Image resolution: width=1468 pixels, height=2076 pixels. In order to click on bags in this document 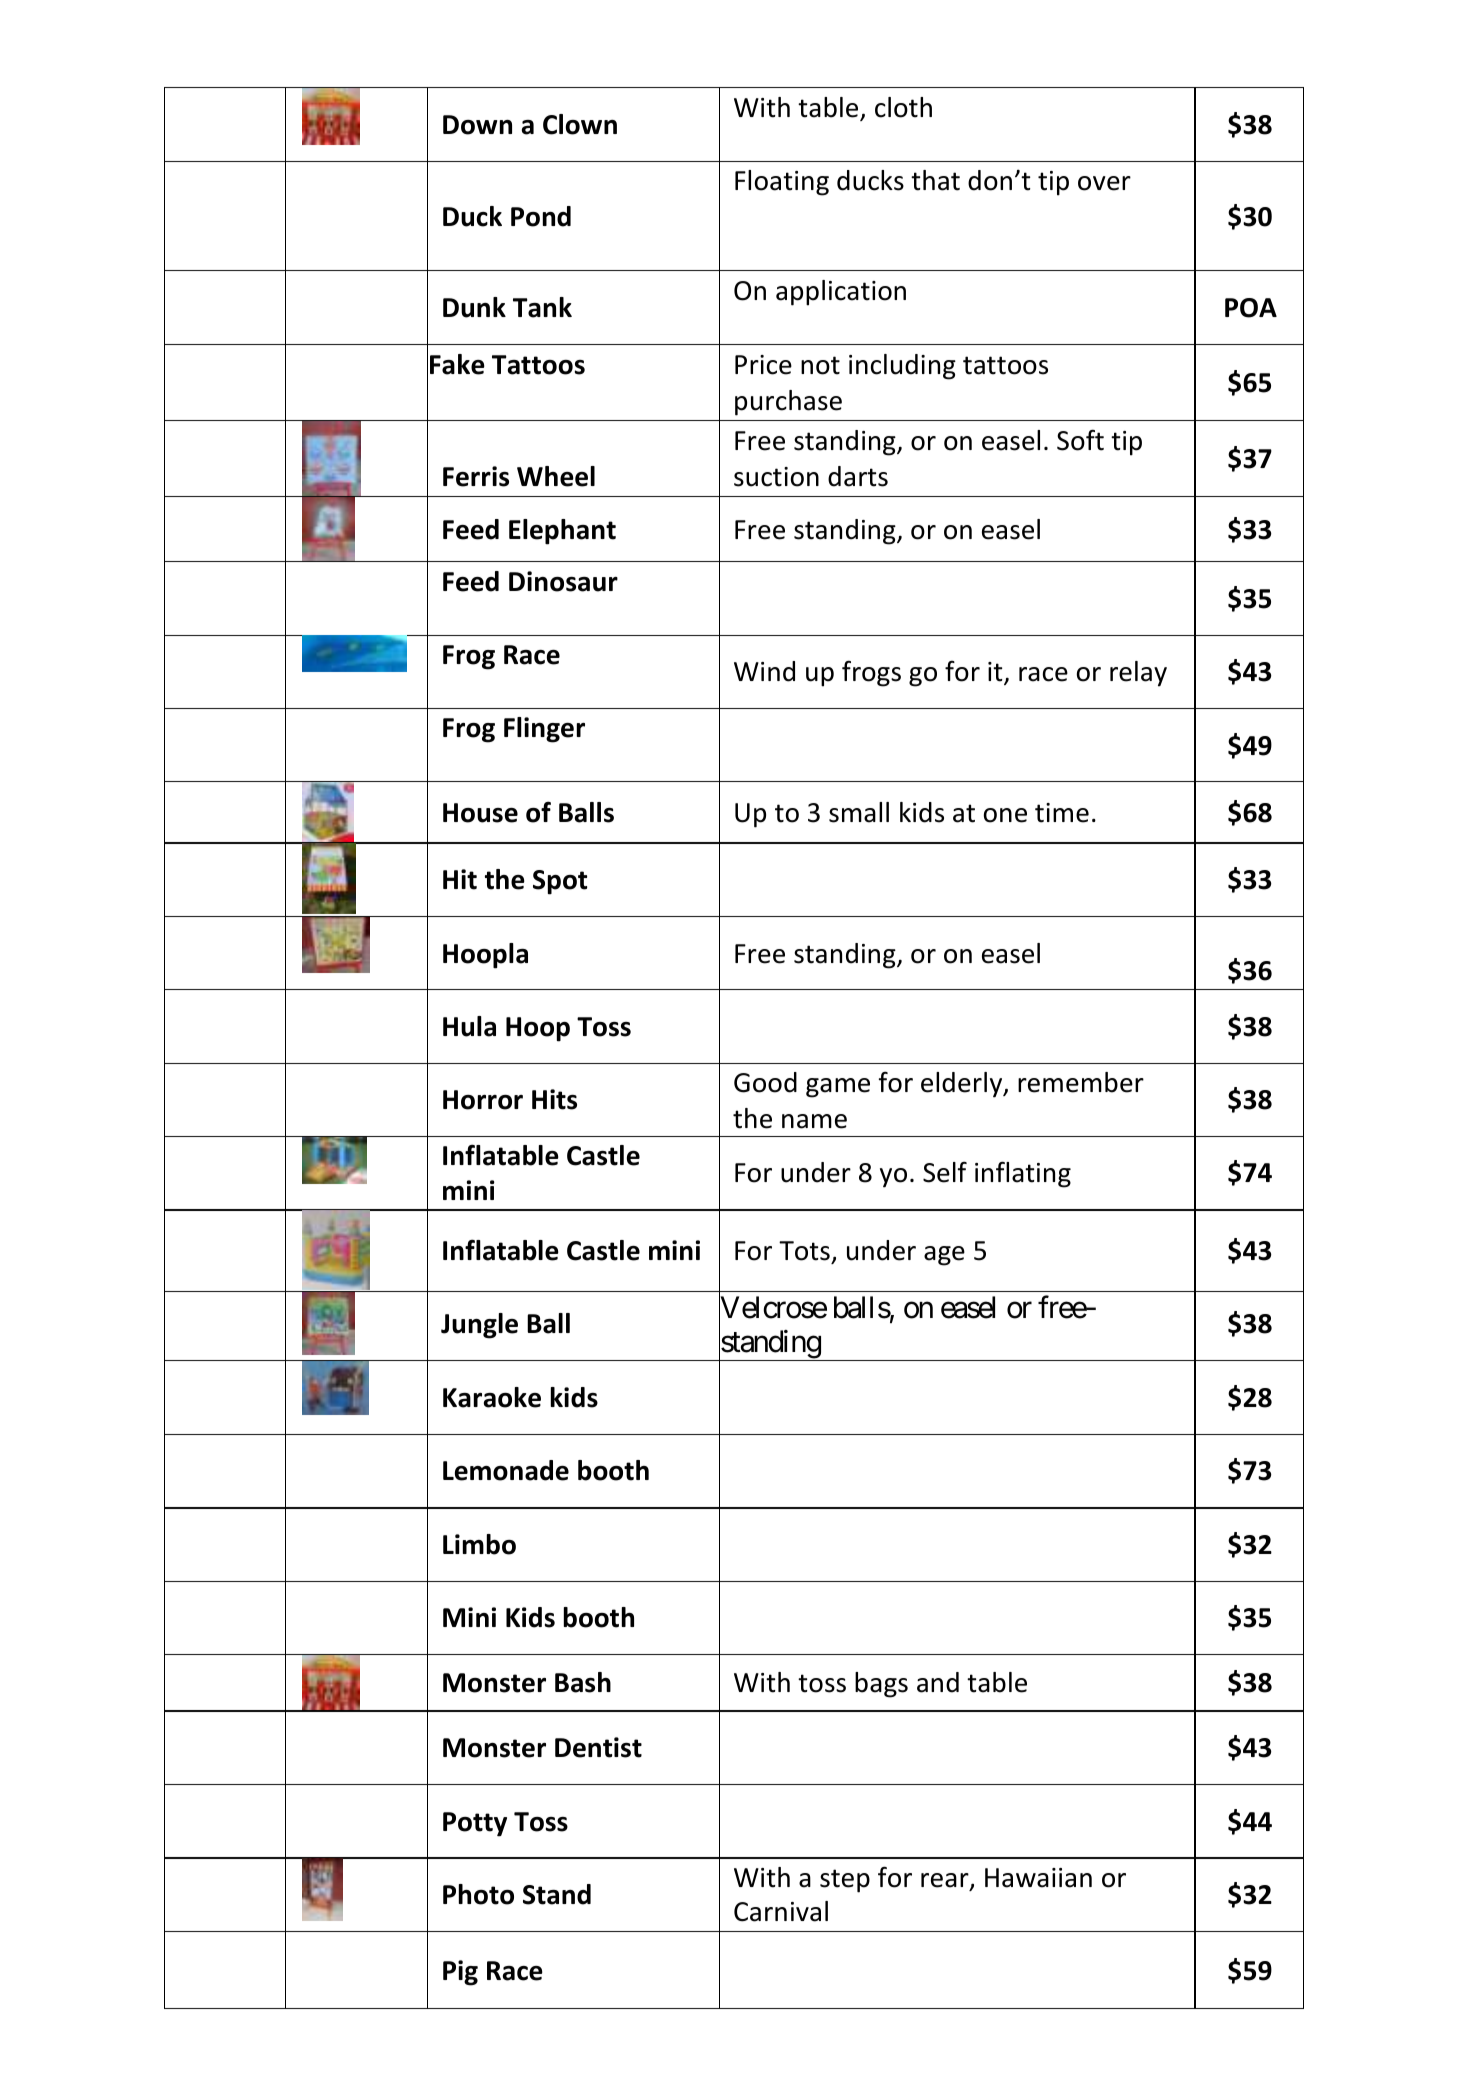, I will do `click(881, 1685)`.
